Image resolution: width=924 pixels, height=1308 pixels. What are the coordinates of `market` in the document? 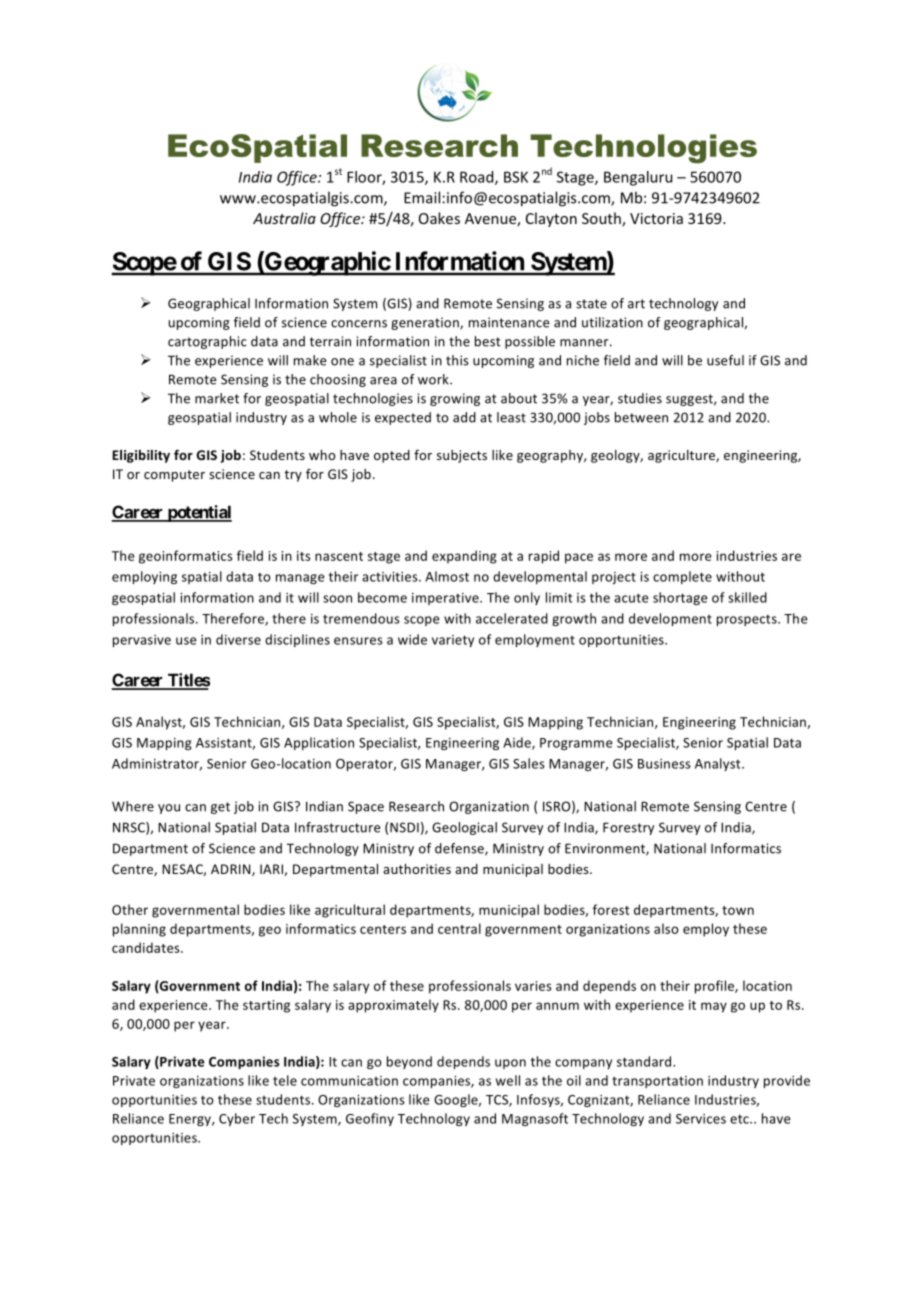 It's located at (217, 398).
